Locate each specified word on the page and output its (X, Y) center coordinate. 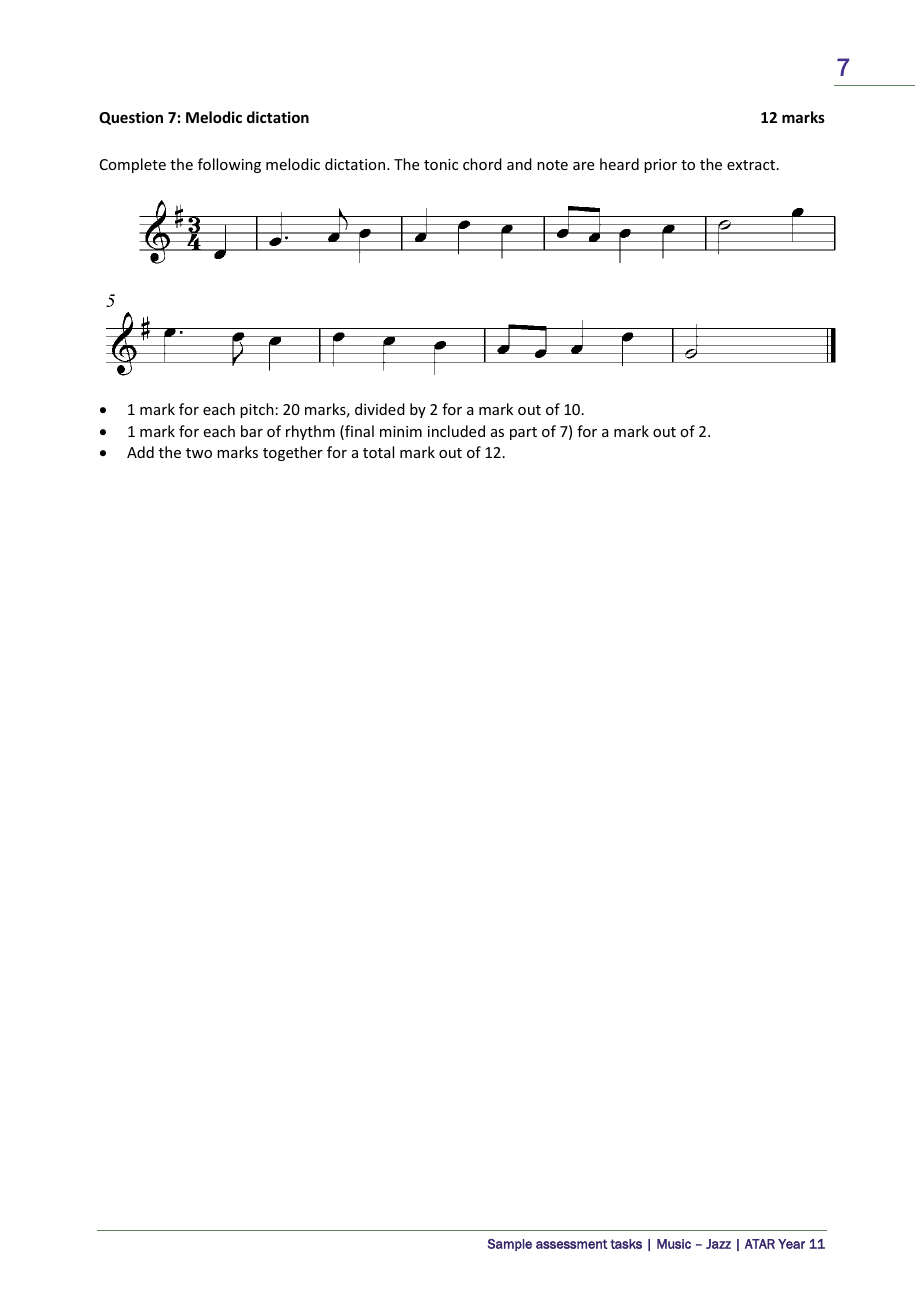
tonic (441, 164)
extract (751, 165)
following (229, 165)
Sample (509, 1245)
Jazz (718, 1244)
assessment (572, 1244)
